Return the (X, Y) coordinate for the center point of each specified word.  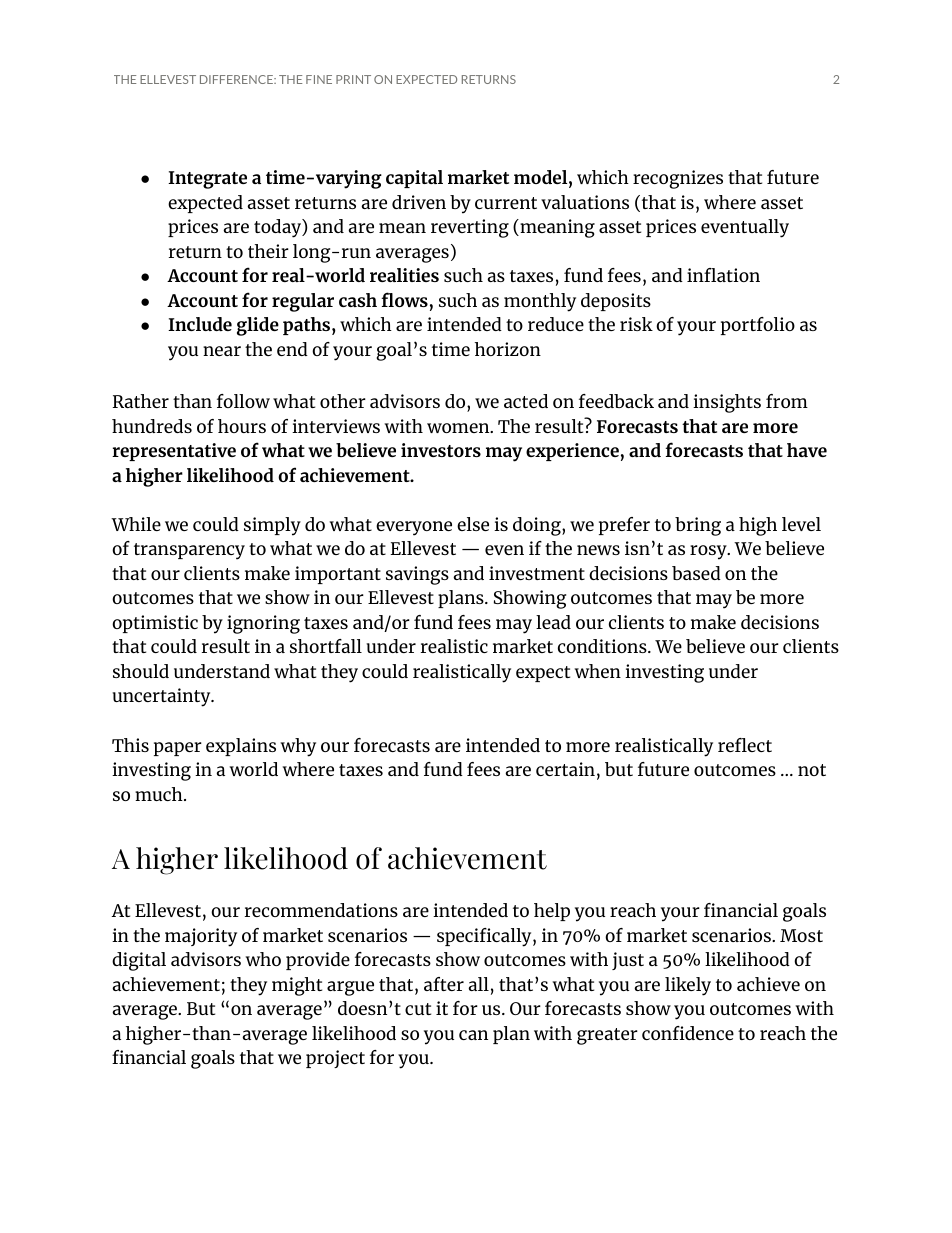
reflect (745, 745)
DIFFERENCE (237, 79)
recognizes (678, 179)
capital (414, 179)
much (160, 794)
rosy (709, 552)
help (552, 912)
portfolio (758, 326)
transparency (189, 551)
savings (417, 575)
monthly (540, 302)
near (222, 351)
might (297, 986)
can (473, 1035)
